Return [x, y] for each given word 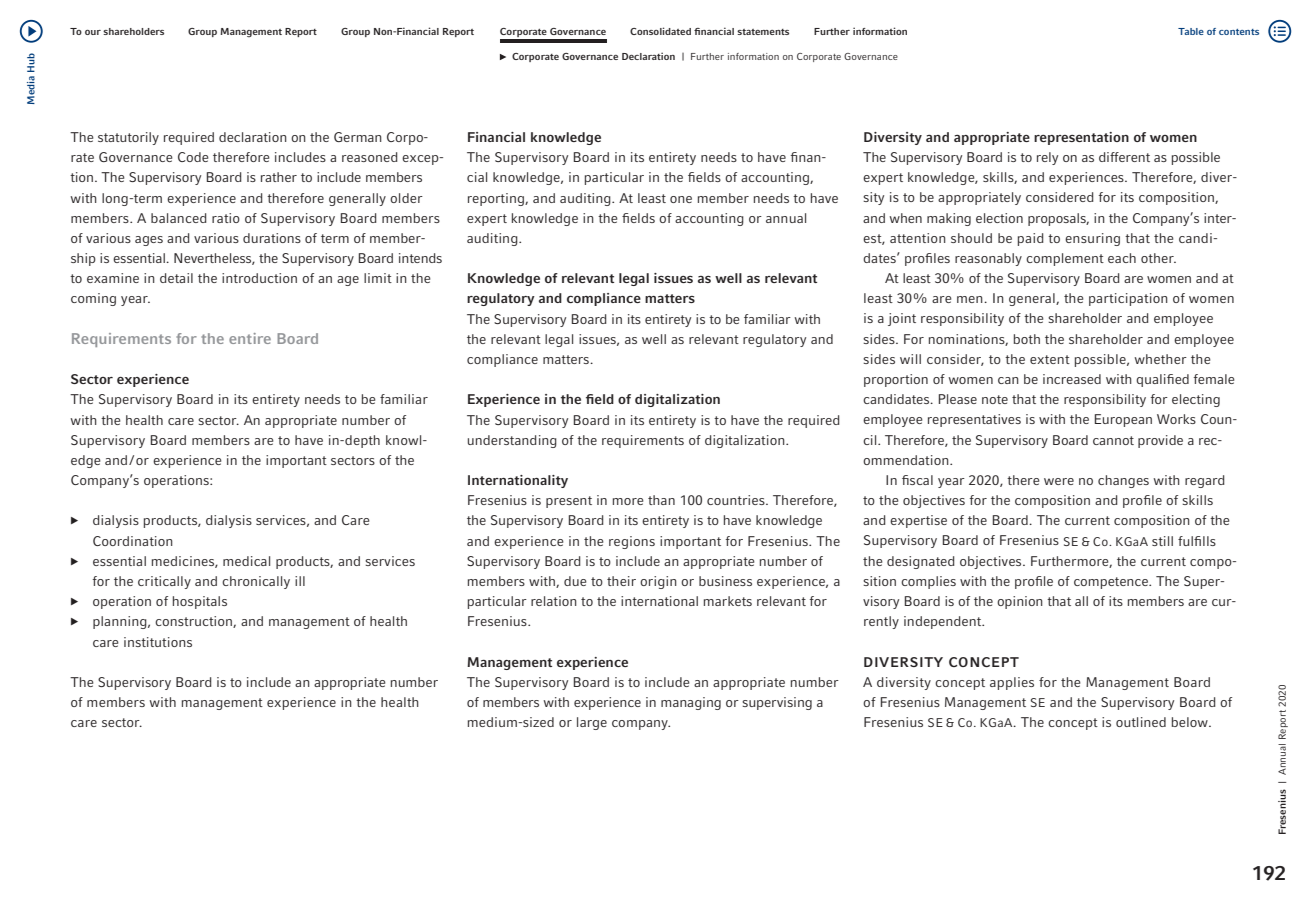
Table [1191, 31]
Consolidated [660, 31]
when [905, 218]
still [1162, 541]
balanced [179, 218]
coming [93, 299]
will [910, 359]
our [93, 32]
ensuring [1092, 239]
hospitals [200, 602]
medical [246, 561]
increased [1072, 379]
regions [632, 542]
